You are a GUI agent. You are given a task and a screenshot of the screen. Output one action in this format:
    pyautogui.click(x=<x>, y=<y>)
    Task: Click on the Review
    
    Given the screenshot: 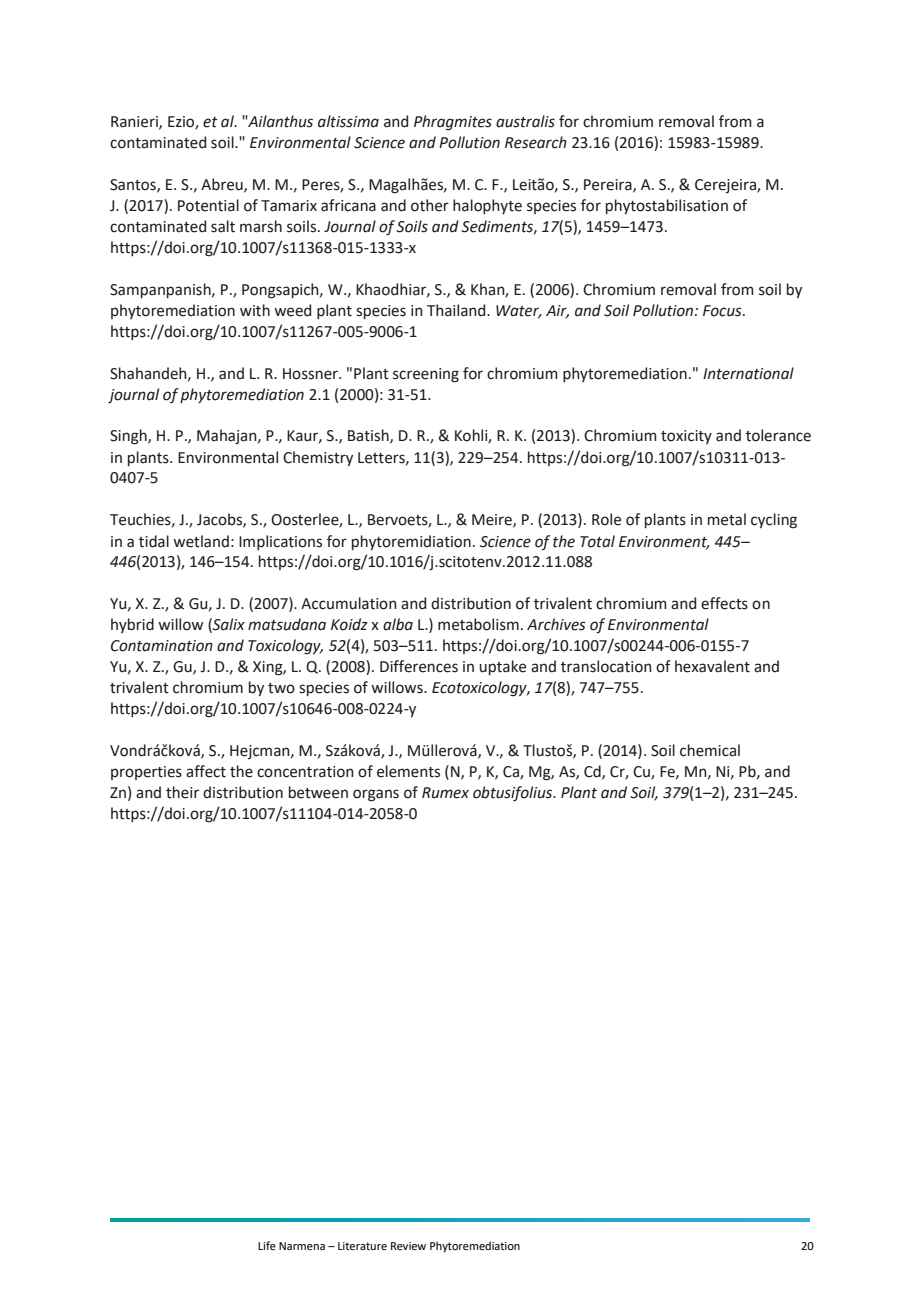 What is the action you would take?
    pyautogui.click(x=408, y=1246)
